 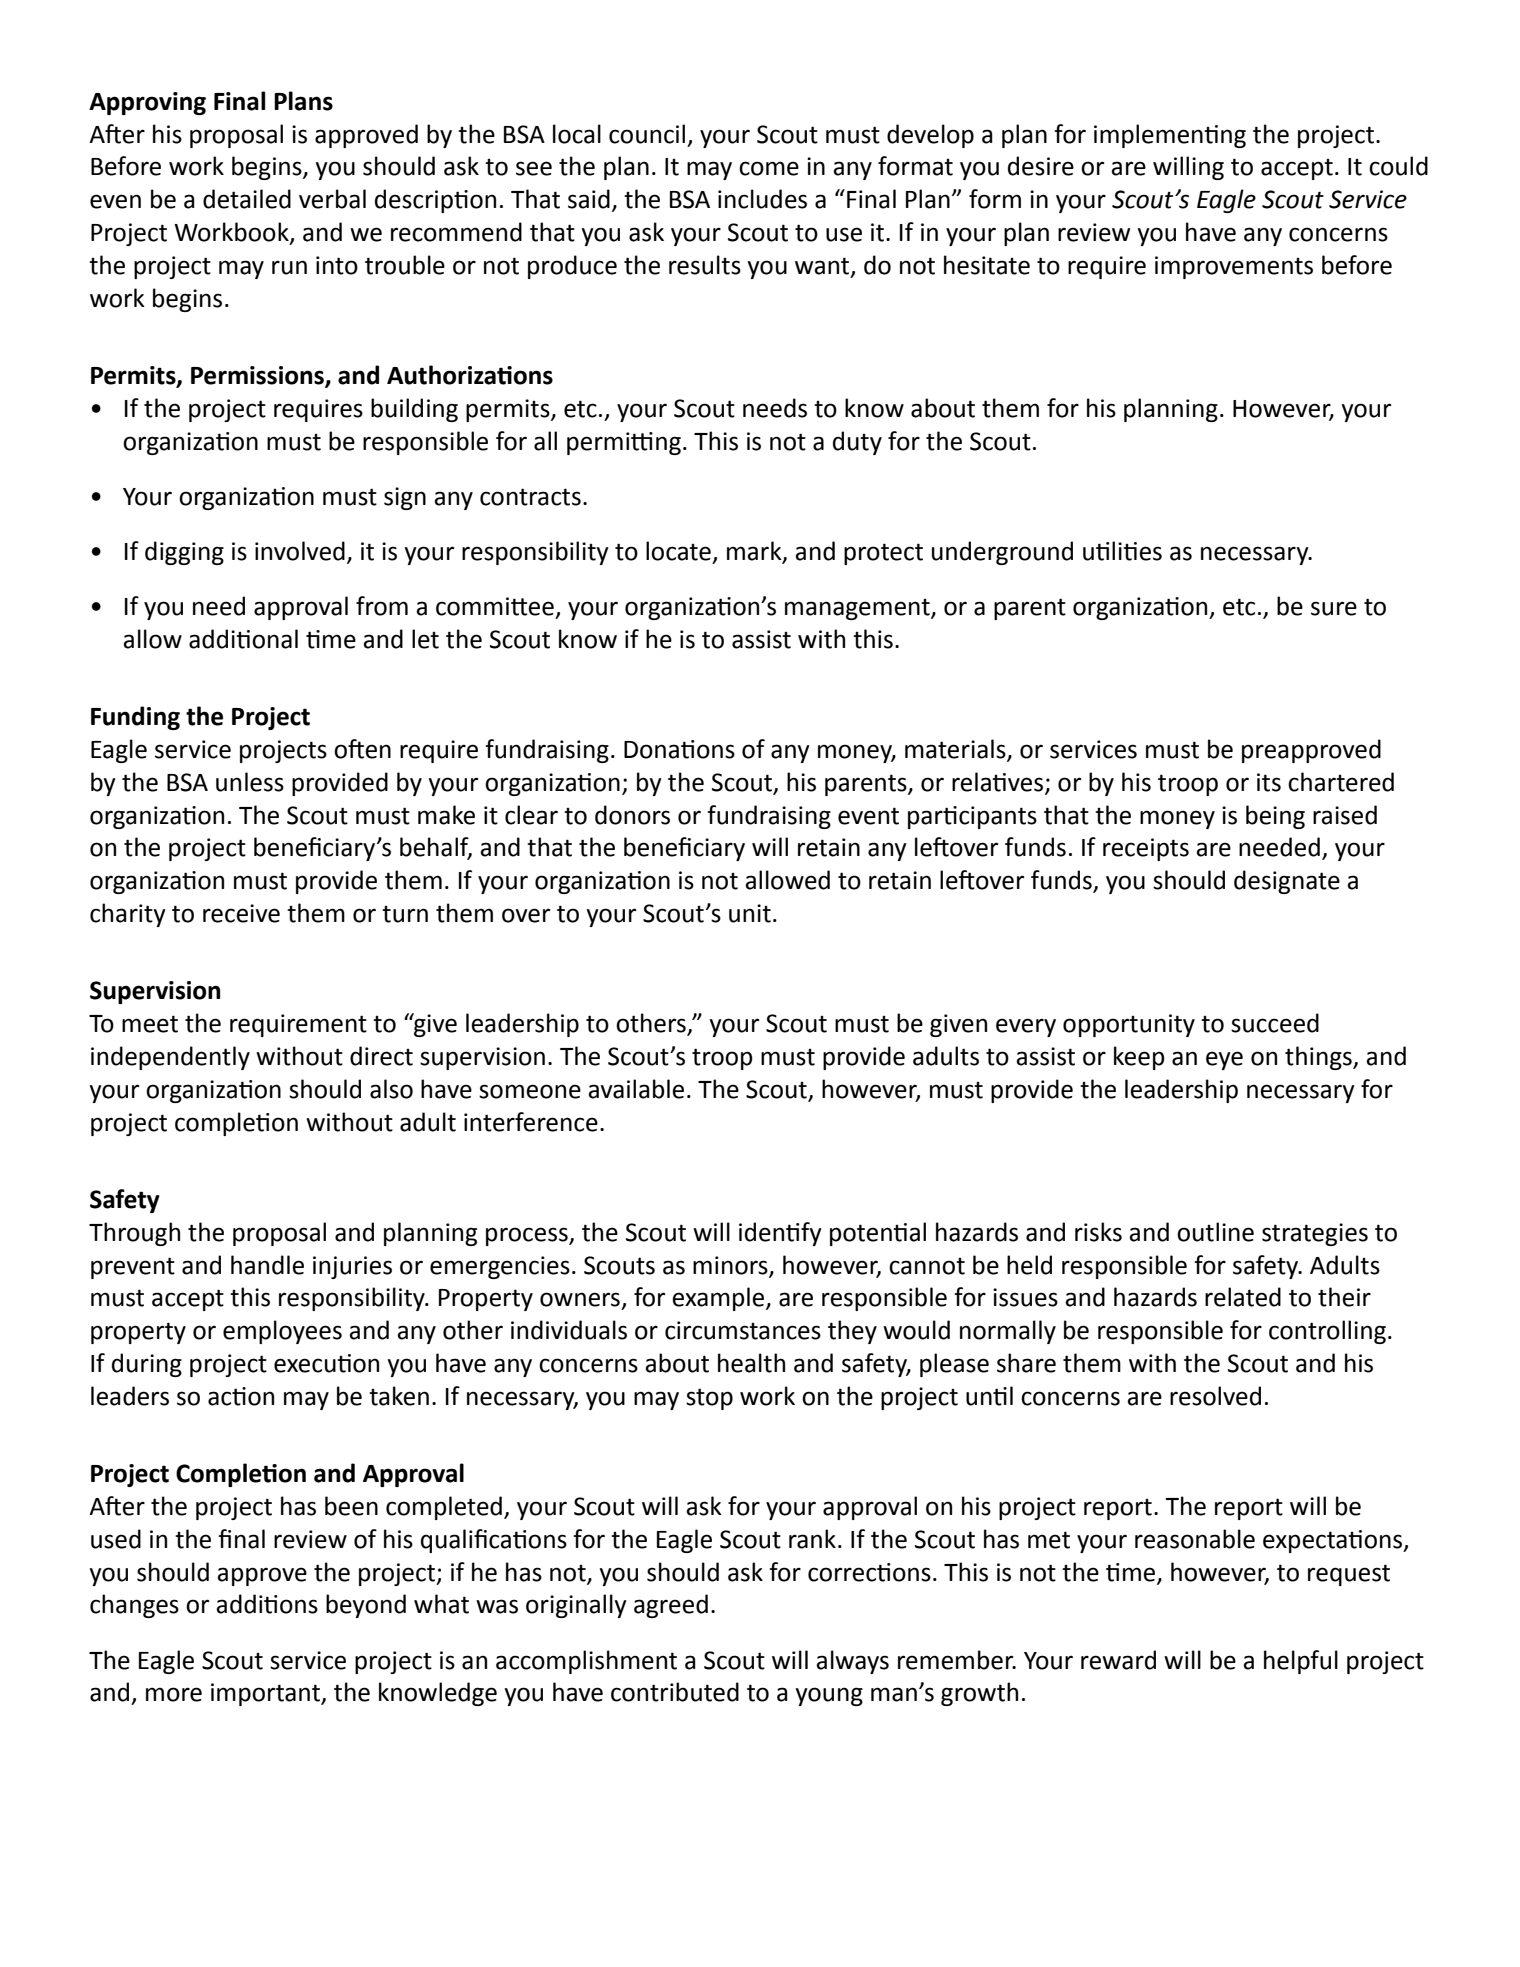 What do you see at coordinates (241, 913) in the screenshot?
I see `receive` at bounding box center [241, 913].
